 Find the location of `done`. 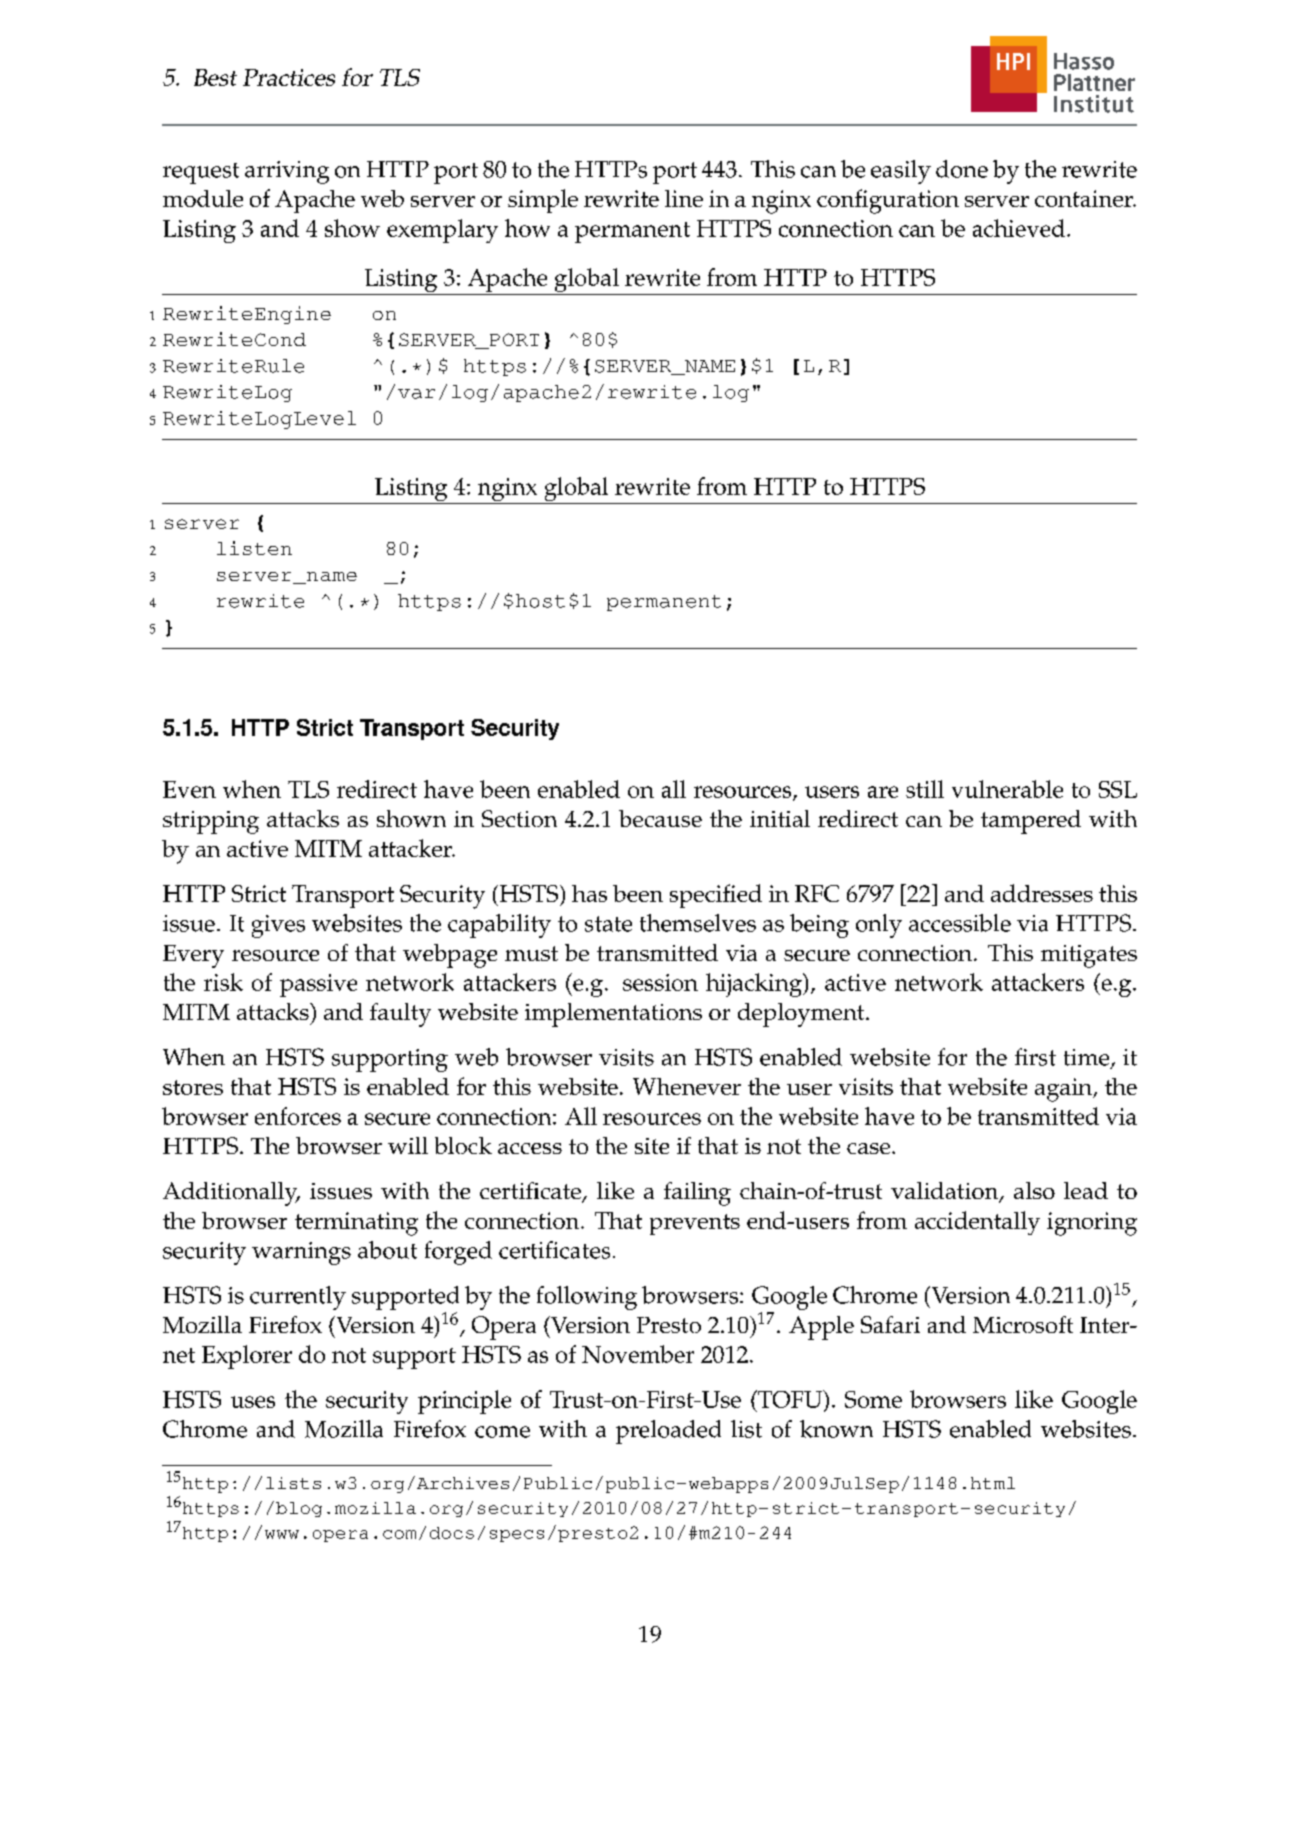

done is located at coordinates (962, 169).
